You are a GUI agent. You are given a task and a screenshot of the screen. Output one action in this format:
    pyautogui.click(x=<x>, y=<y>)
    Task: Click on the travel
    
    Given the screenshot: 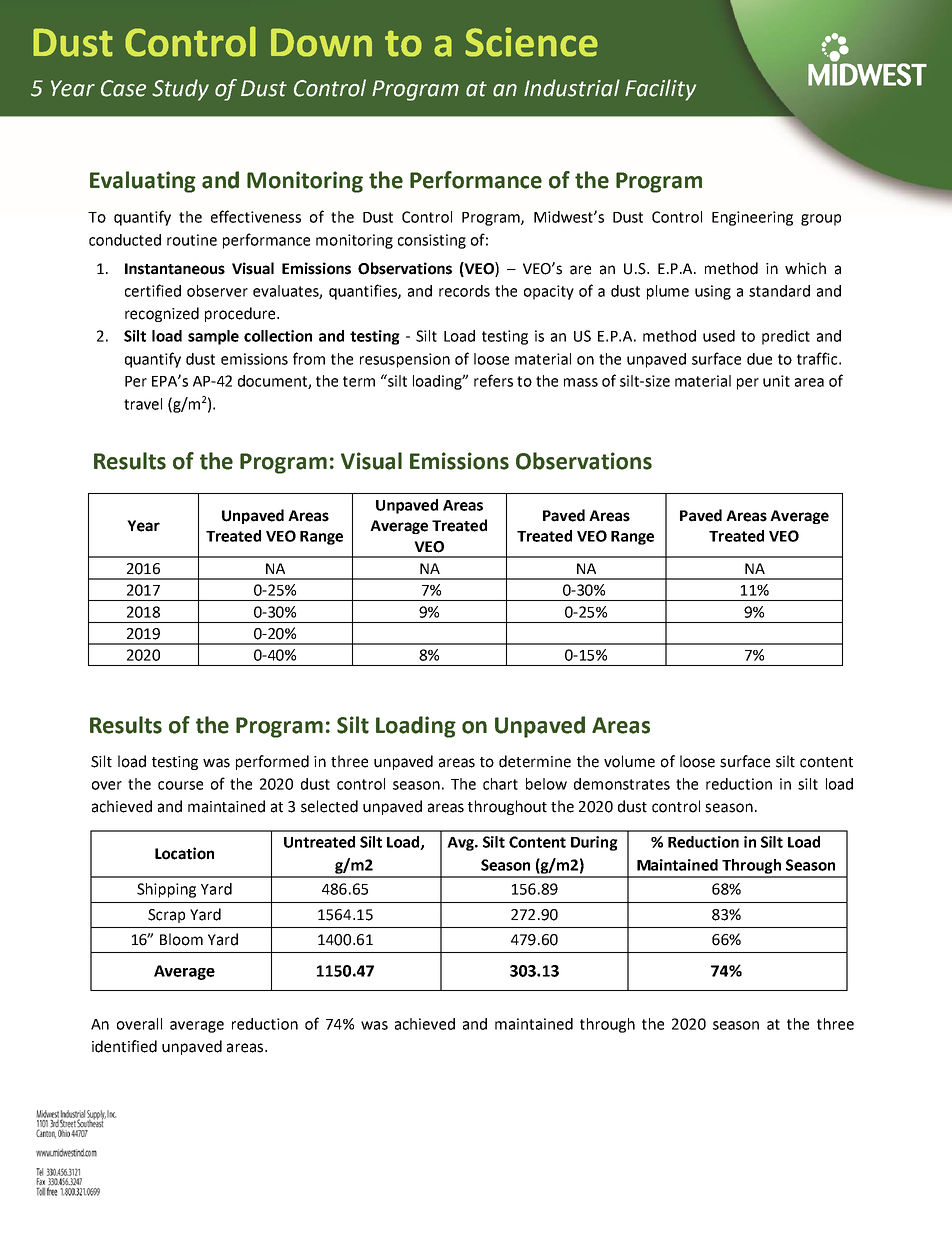 What is the action you would take?
    pyautogui.click(x=143, y=404)
